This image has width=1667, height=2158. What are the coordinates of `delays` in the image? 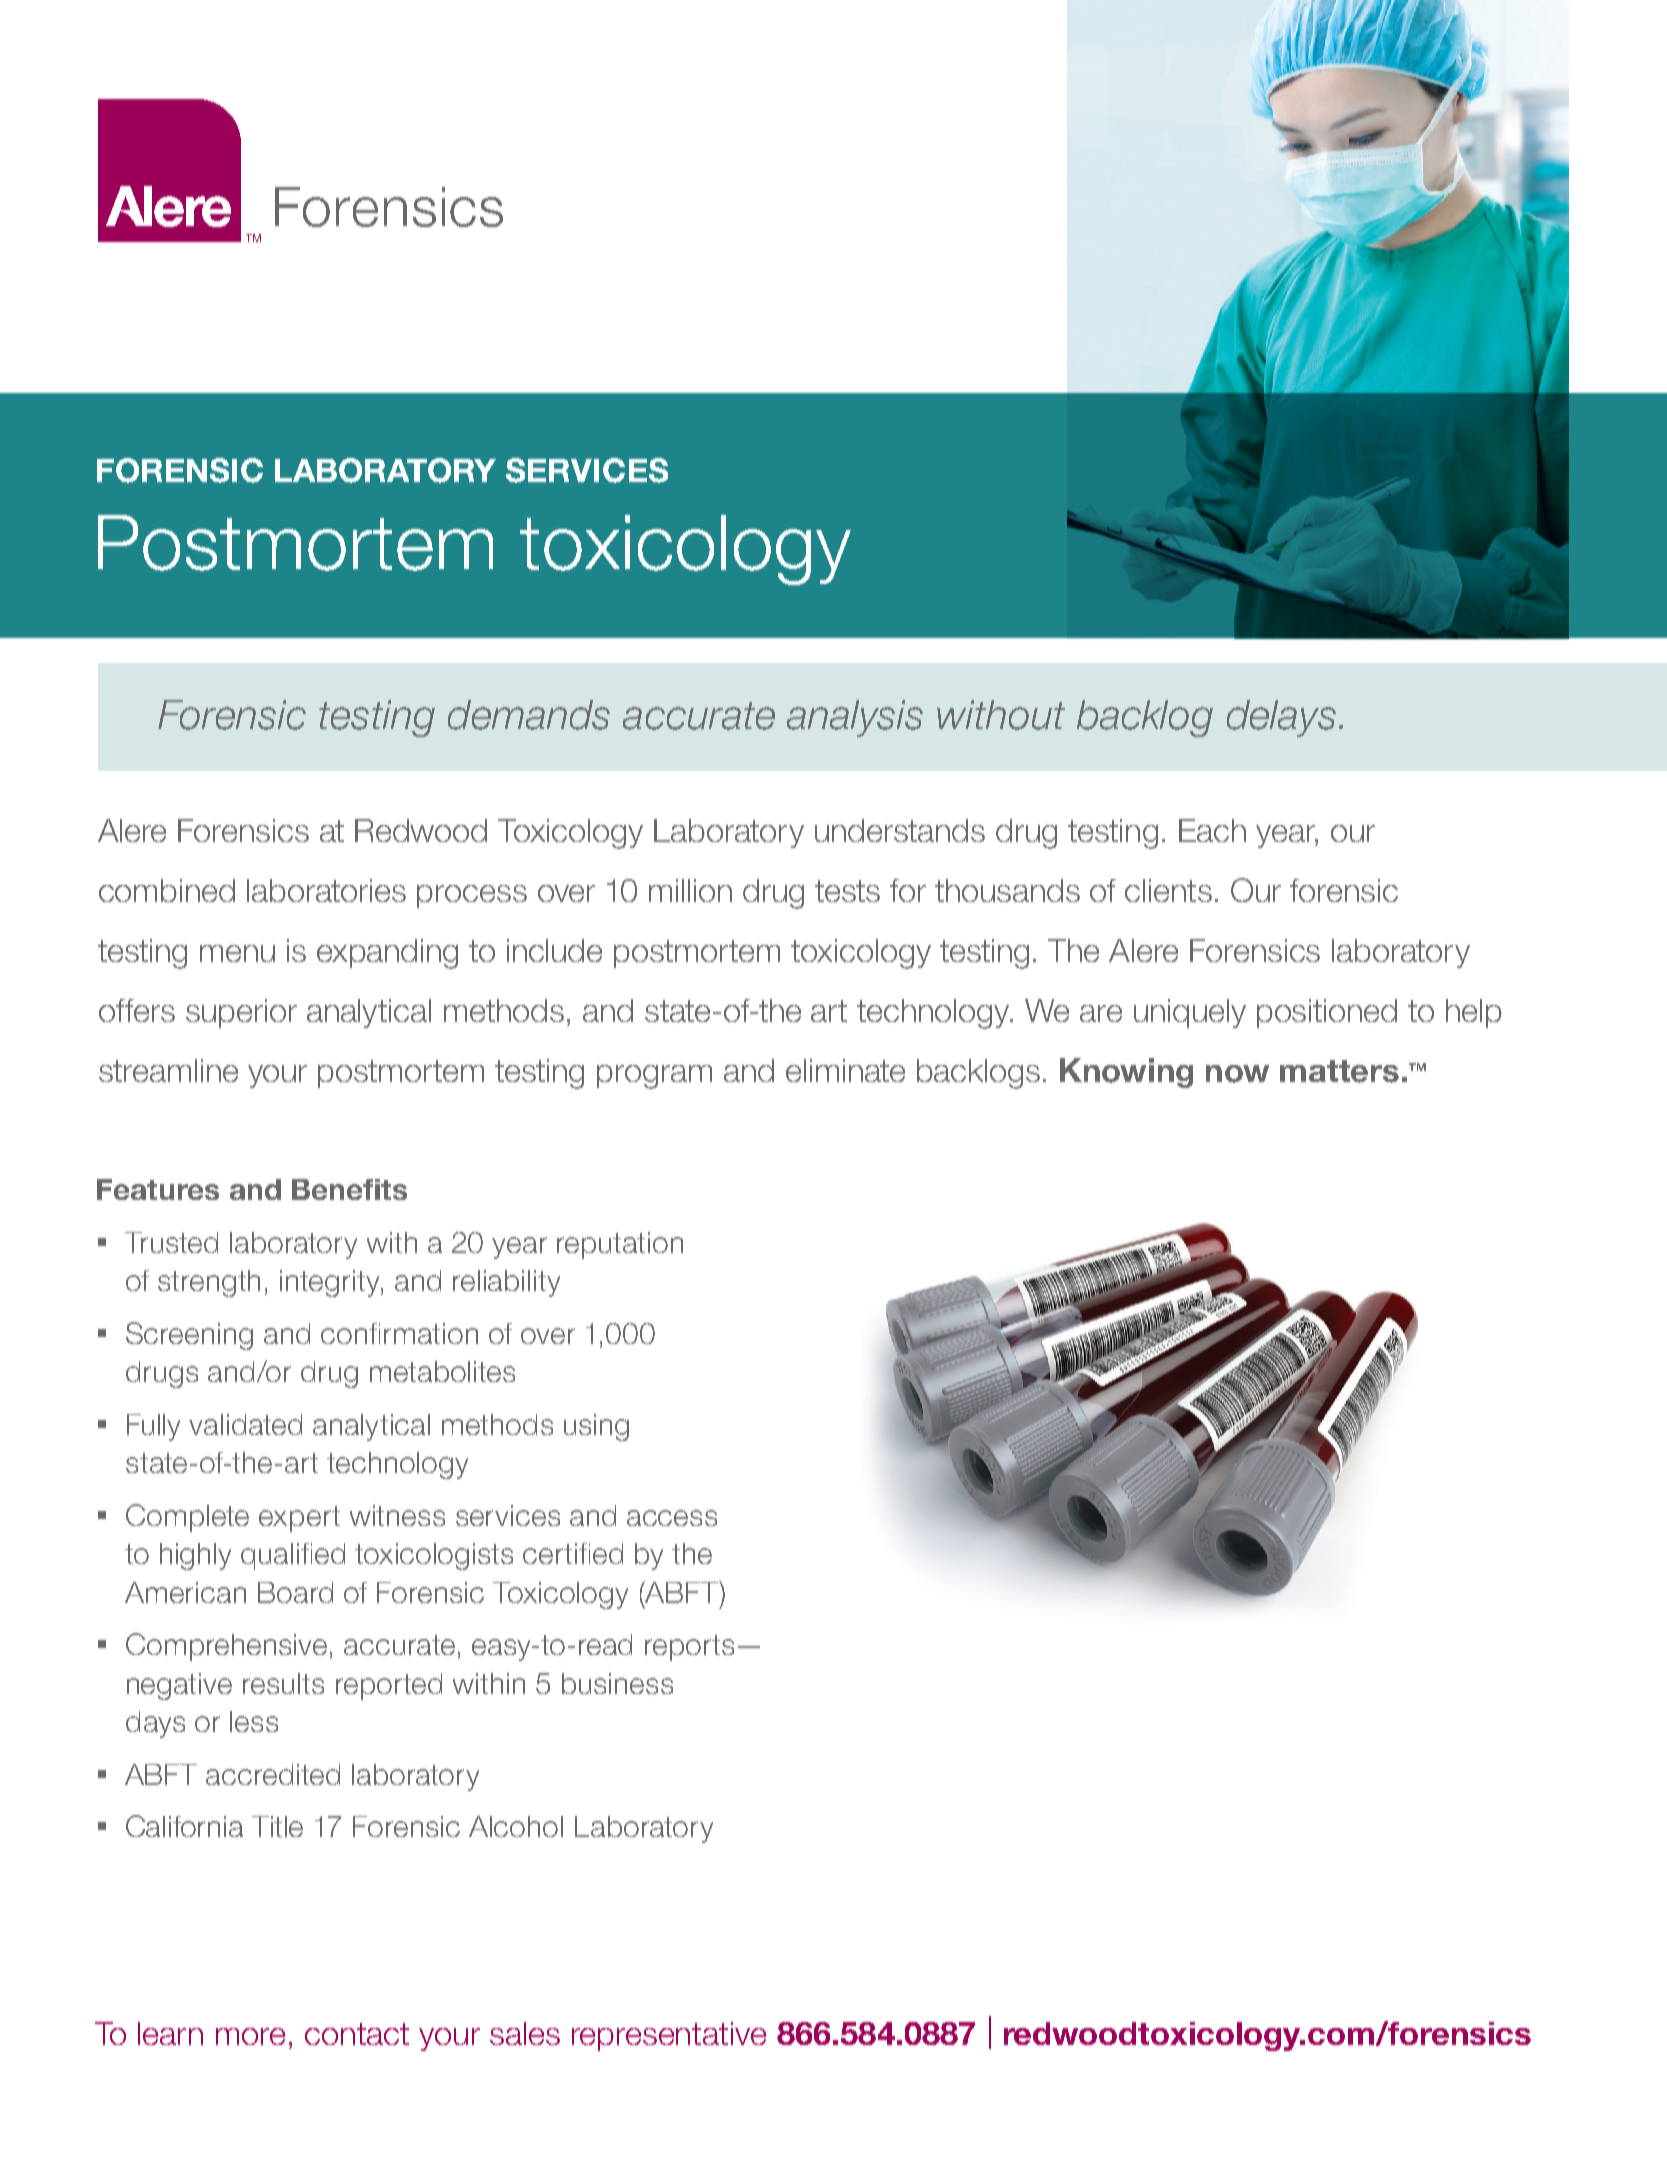 It's located at (1281, 718).
